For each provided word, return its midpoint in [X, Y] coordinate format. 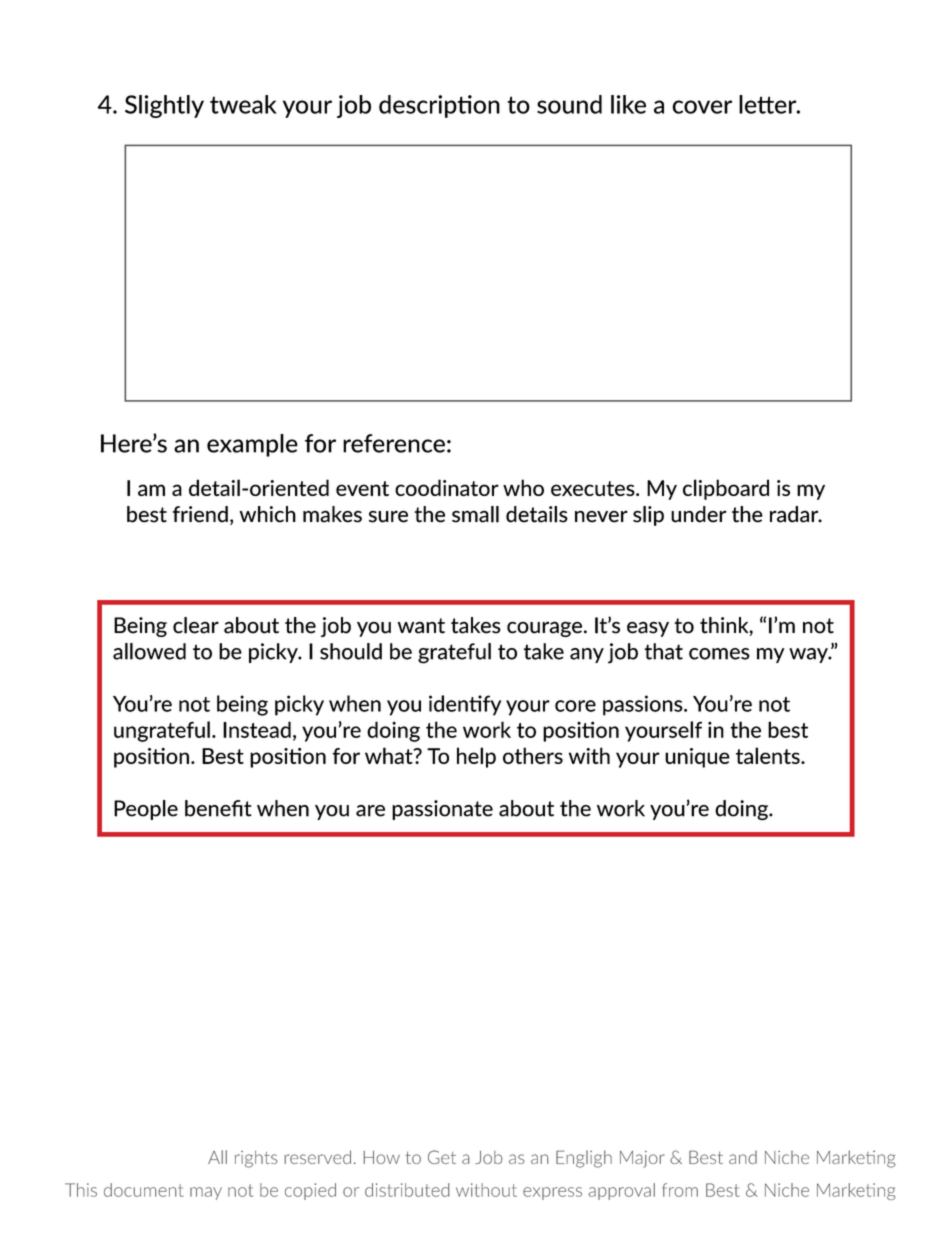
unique [697, 758]
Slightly [164, 106]
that [663, 651]
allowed [149, 651]
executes [594, 488]
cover [702, 107]
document [143, 1190]
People [146, 810]
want [421, 626]
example [252, 445]
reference [394, 443]
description [439, 106]
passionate [442, 810]
